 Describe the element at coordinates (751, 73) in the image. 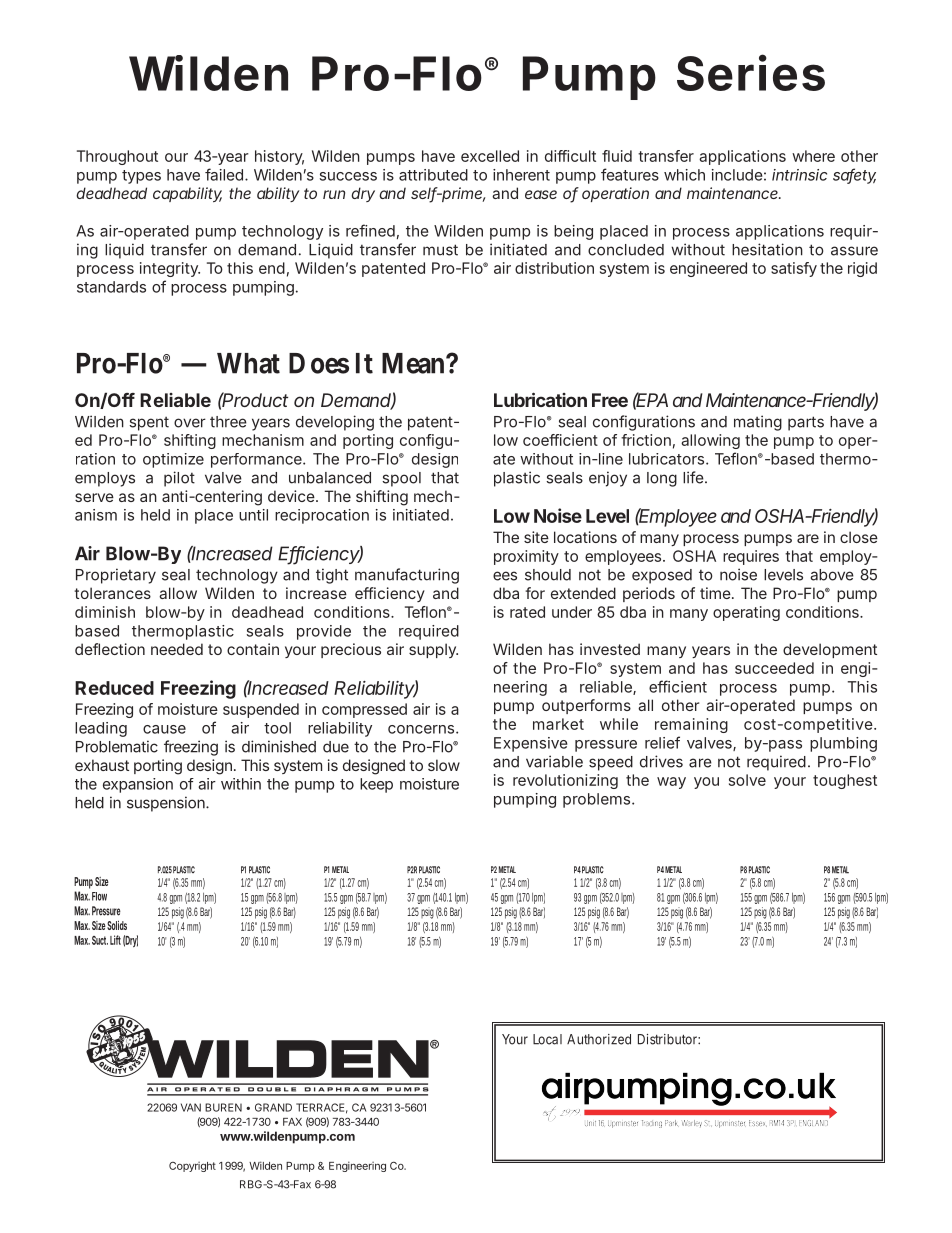

I see `Series` at that location.
